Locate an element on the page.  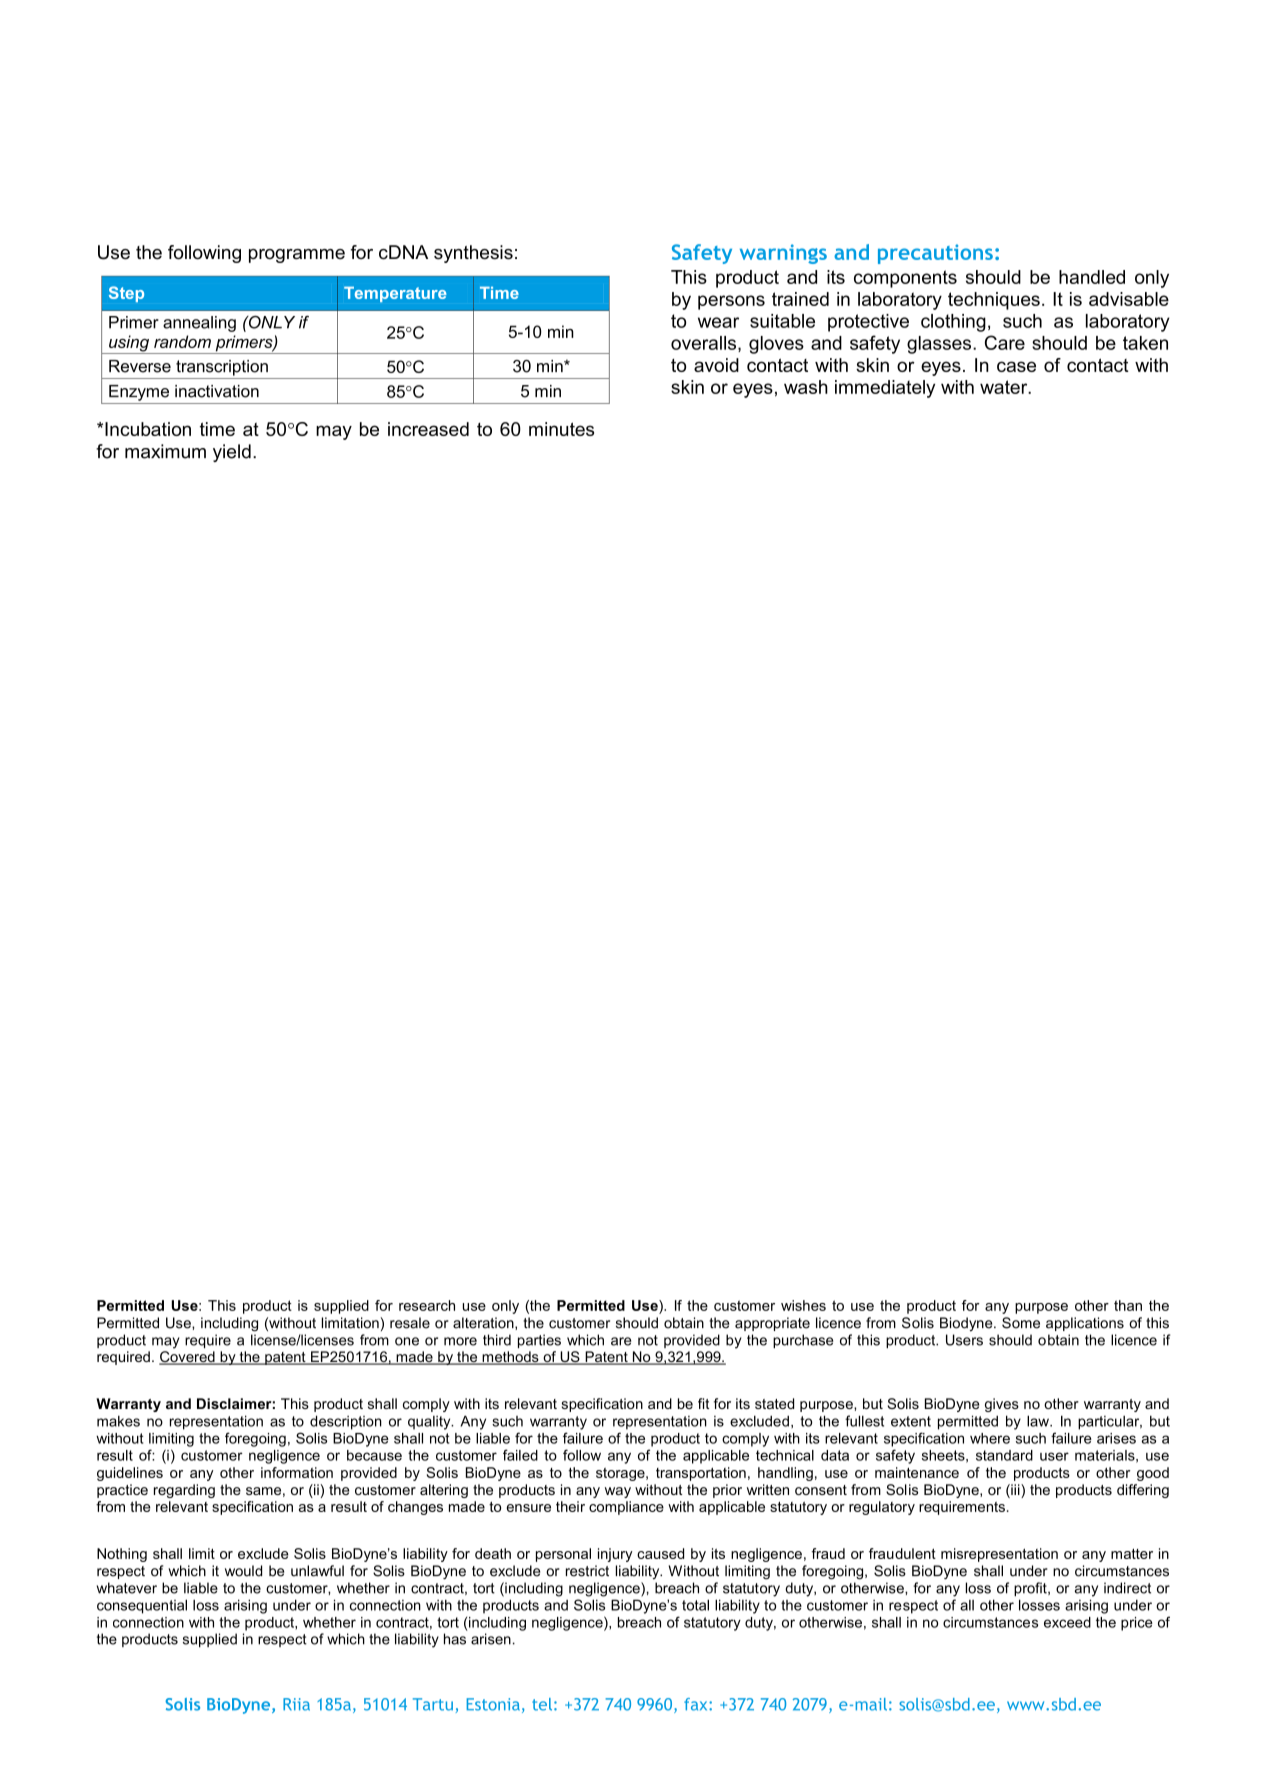
annealing is located at coordinates (199, 324).
